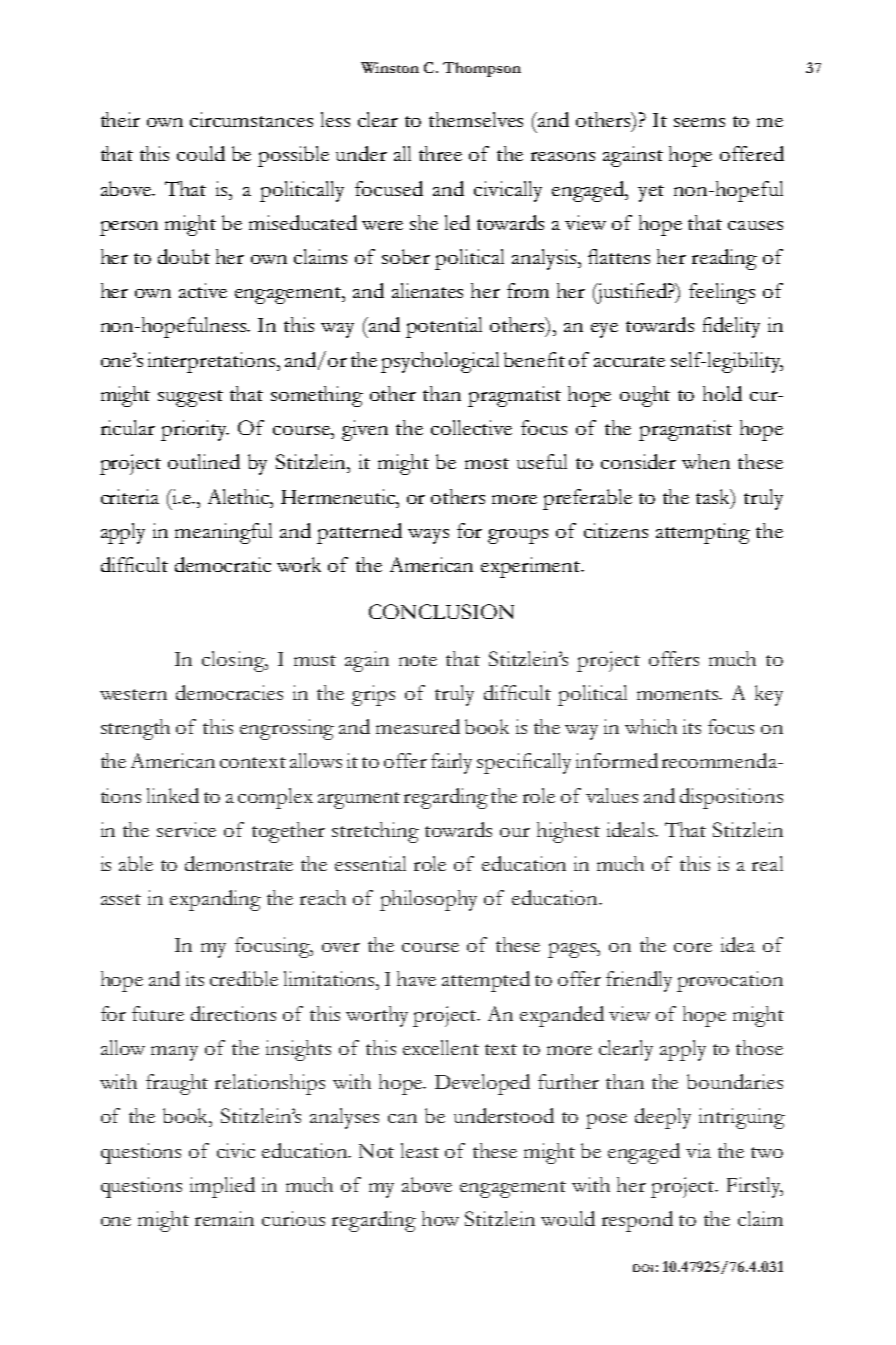 This document has height=1345, width=896. What do you see at coordinates (698, 1150) in the document?
I see `via` at bounding box center [698, 1150].
